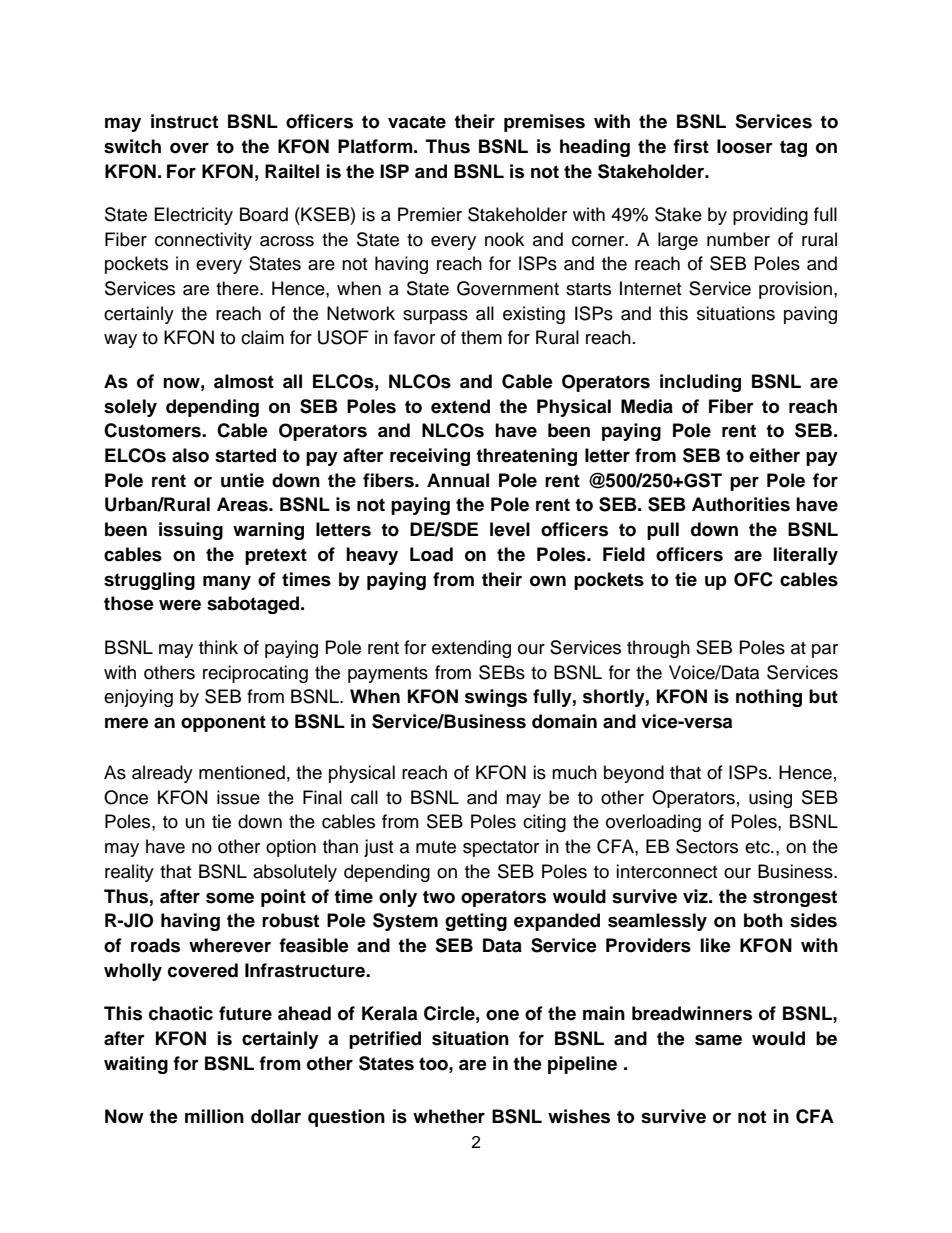 The image size is (952, 1233). Describe the element at coordinates (417, 122) in the document. I see `vacate` at that location.
